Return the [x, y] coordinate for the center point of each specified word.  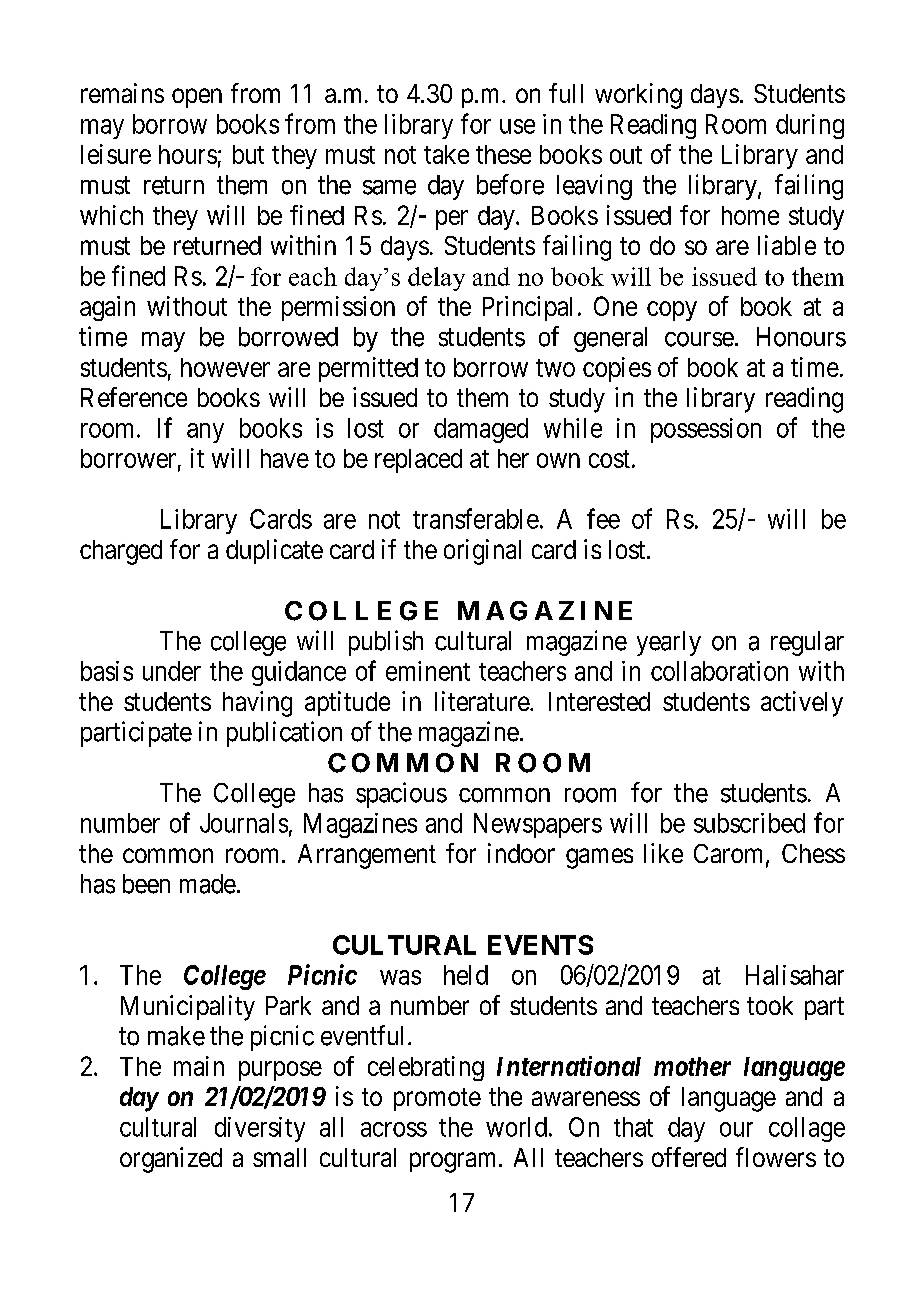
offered [689, 1157]
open [197, 98]
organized [171, 1160]
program [455, 1162]
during [810, 126]
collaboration [719, 671]
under [172, 671]
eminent [428, 671]
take [446, 154]
